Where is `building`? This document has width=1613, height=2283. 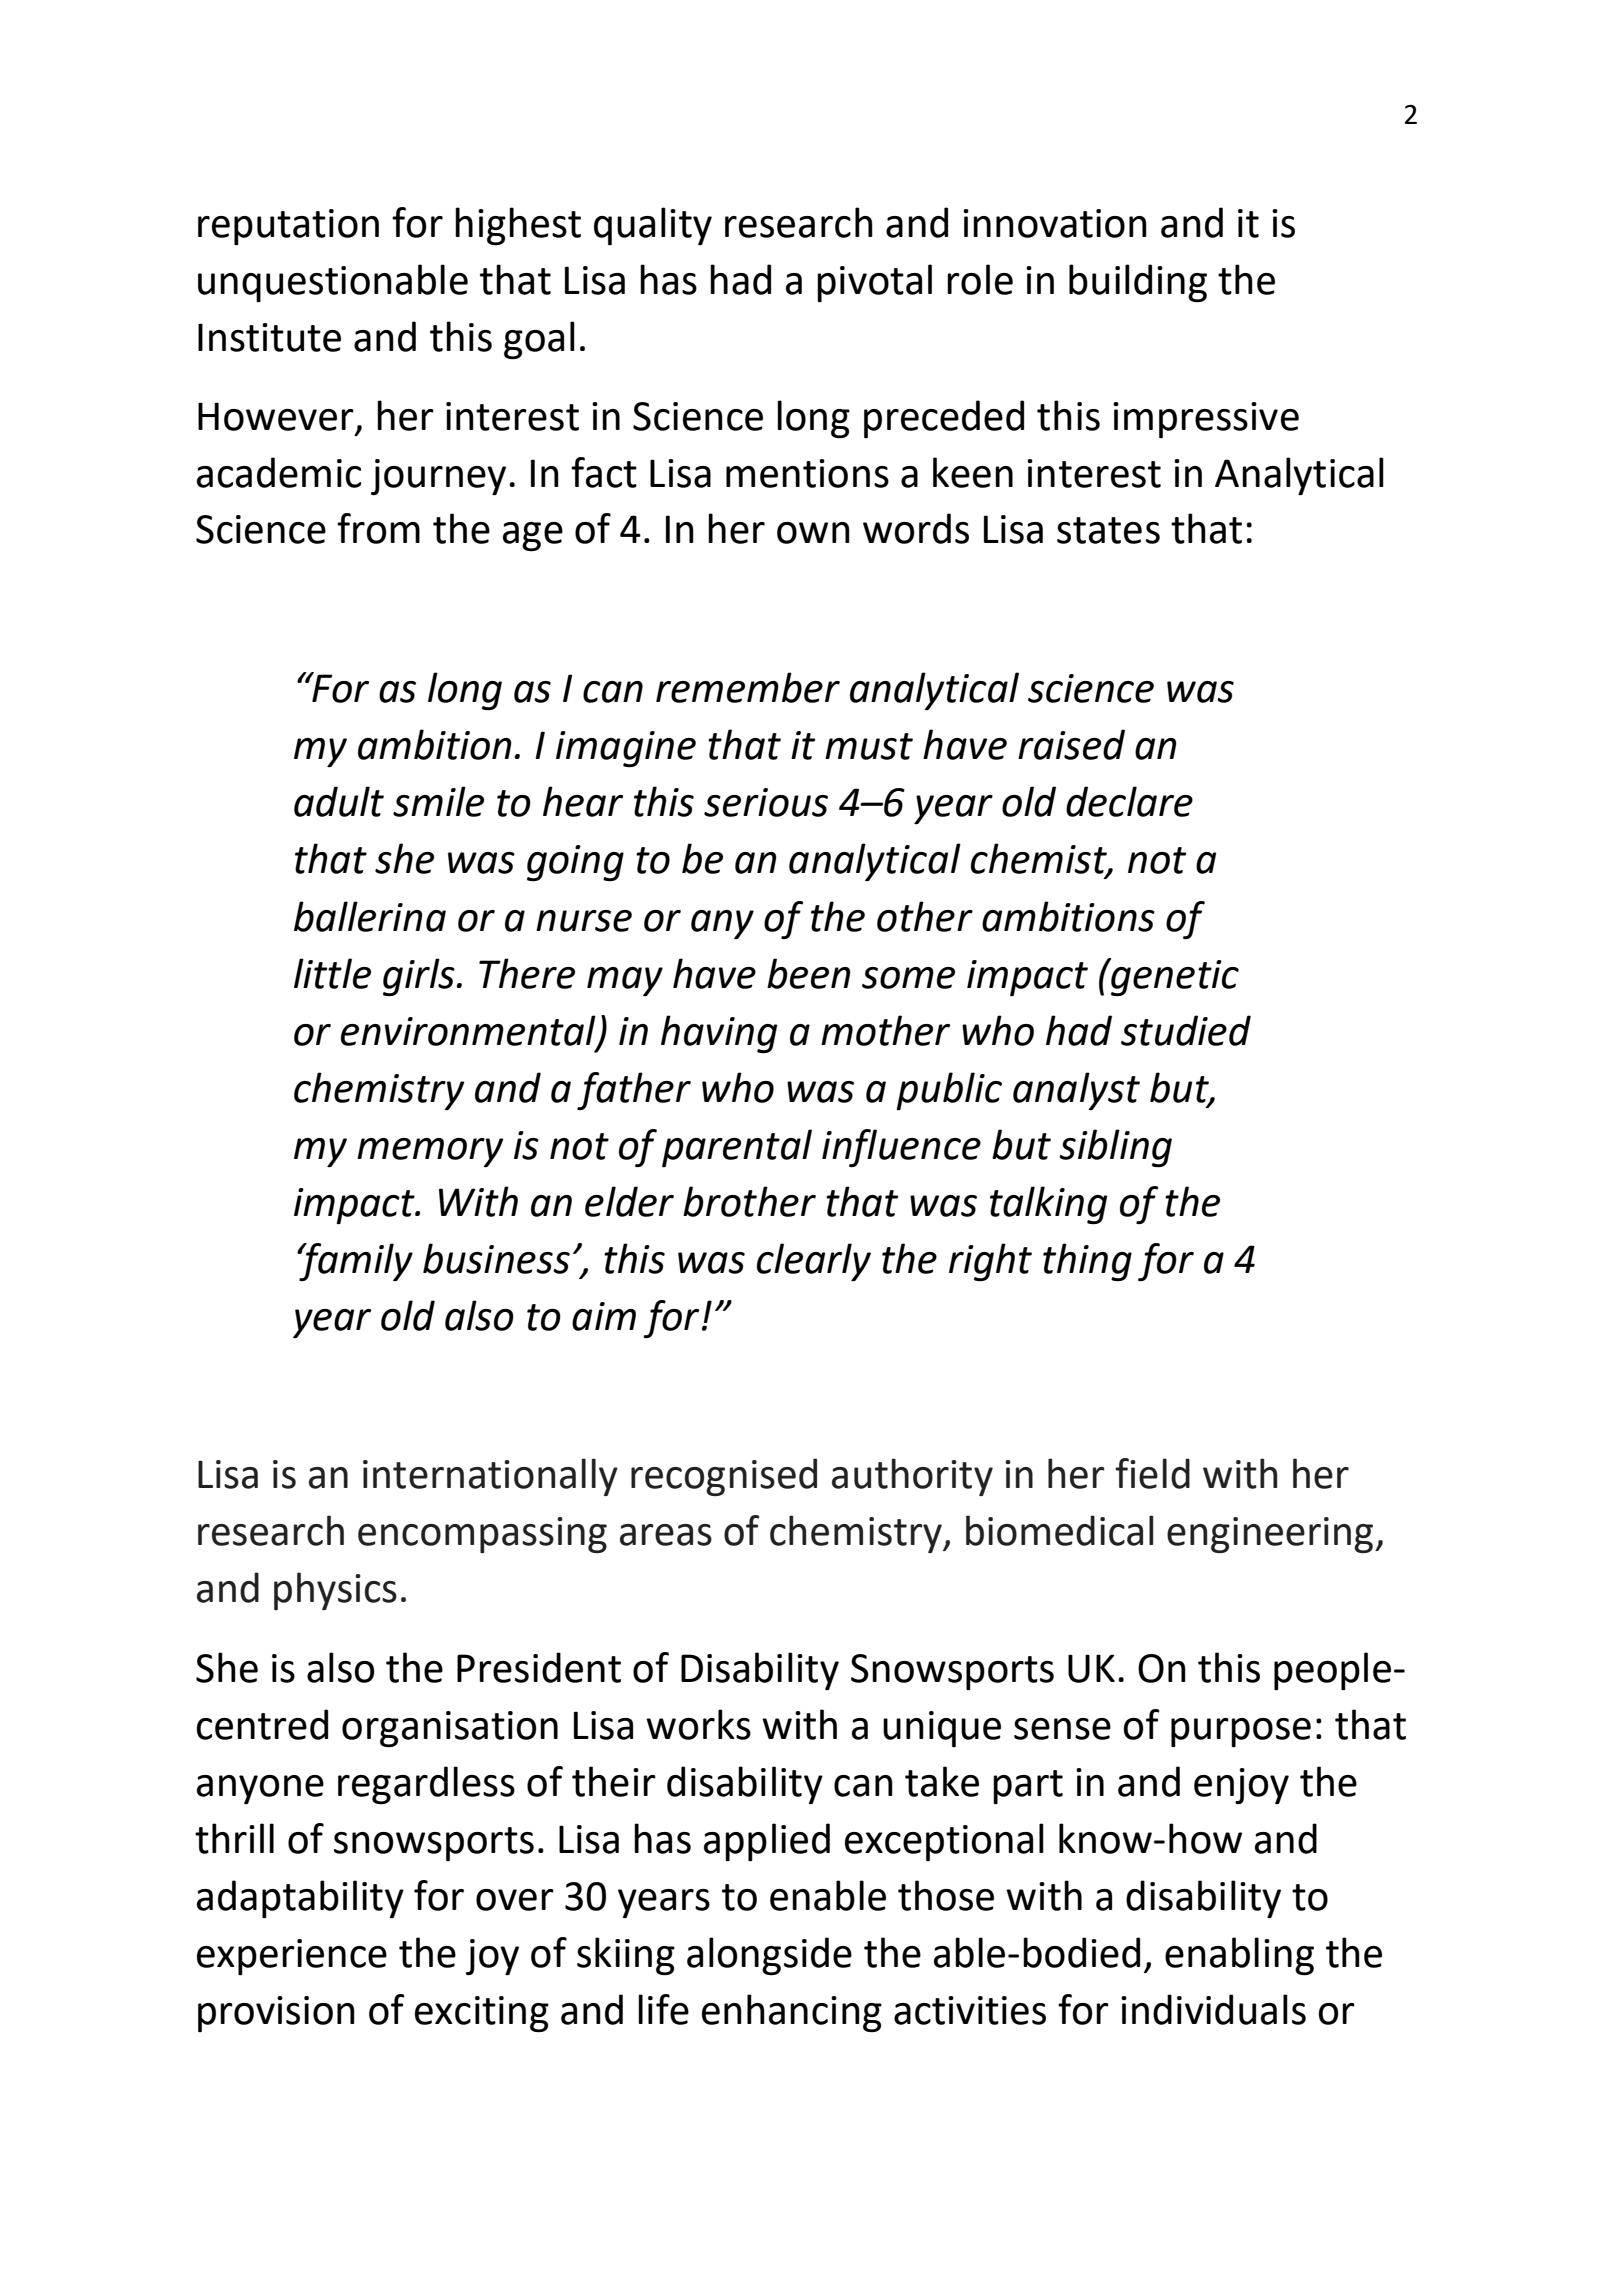
building is located at coordinates (1138, 283).
